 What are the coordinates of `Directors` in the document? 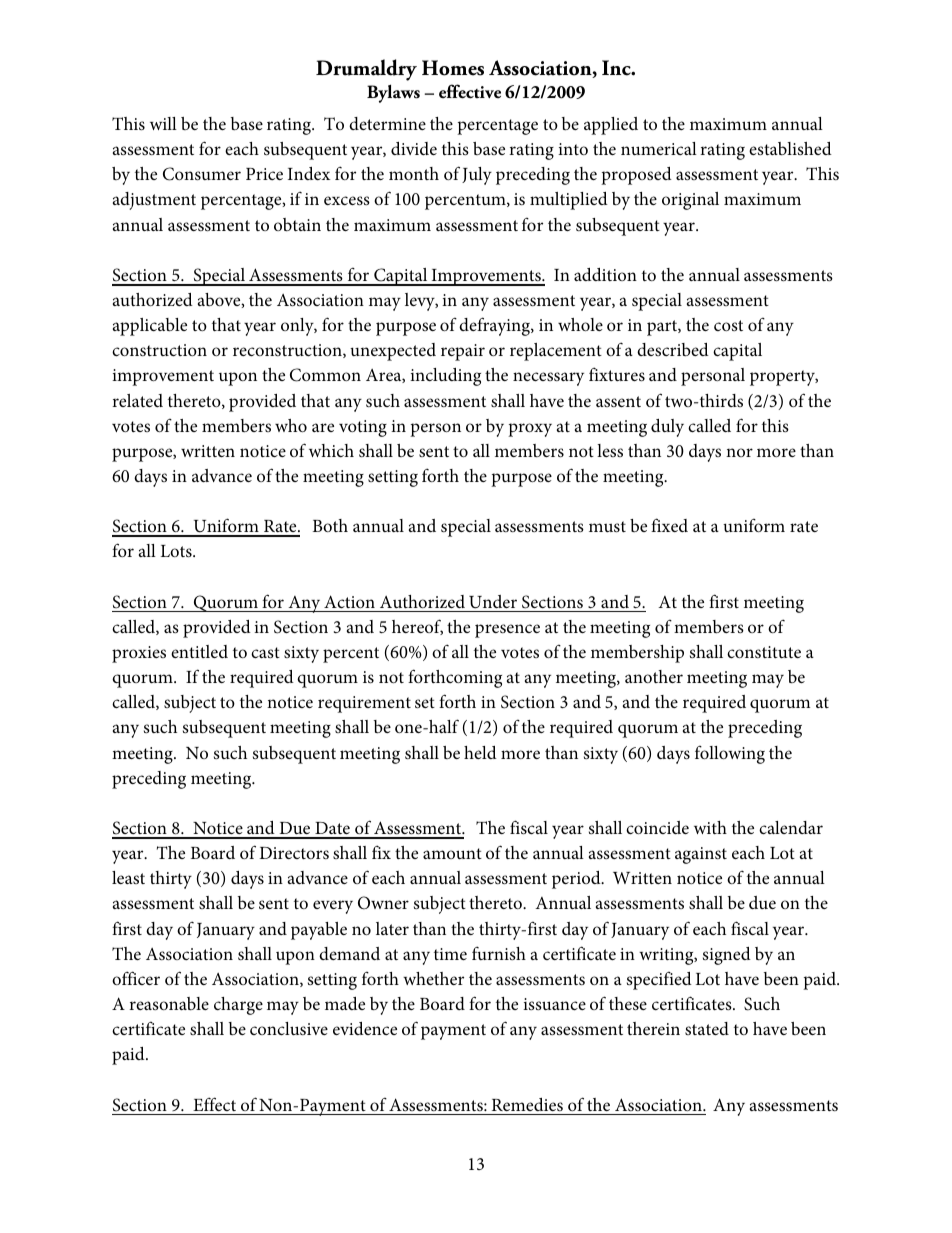 It's located at (294, 853).
